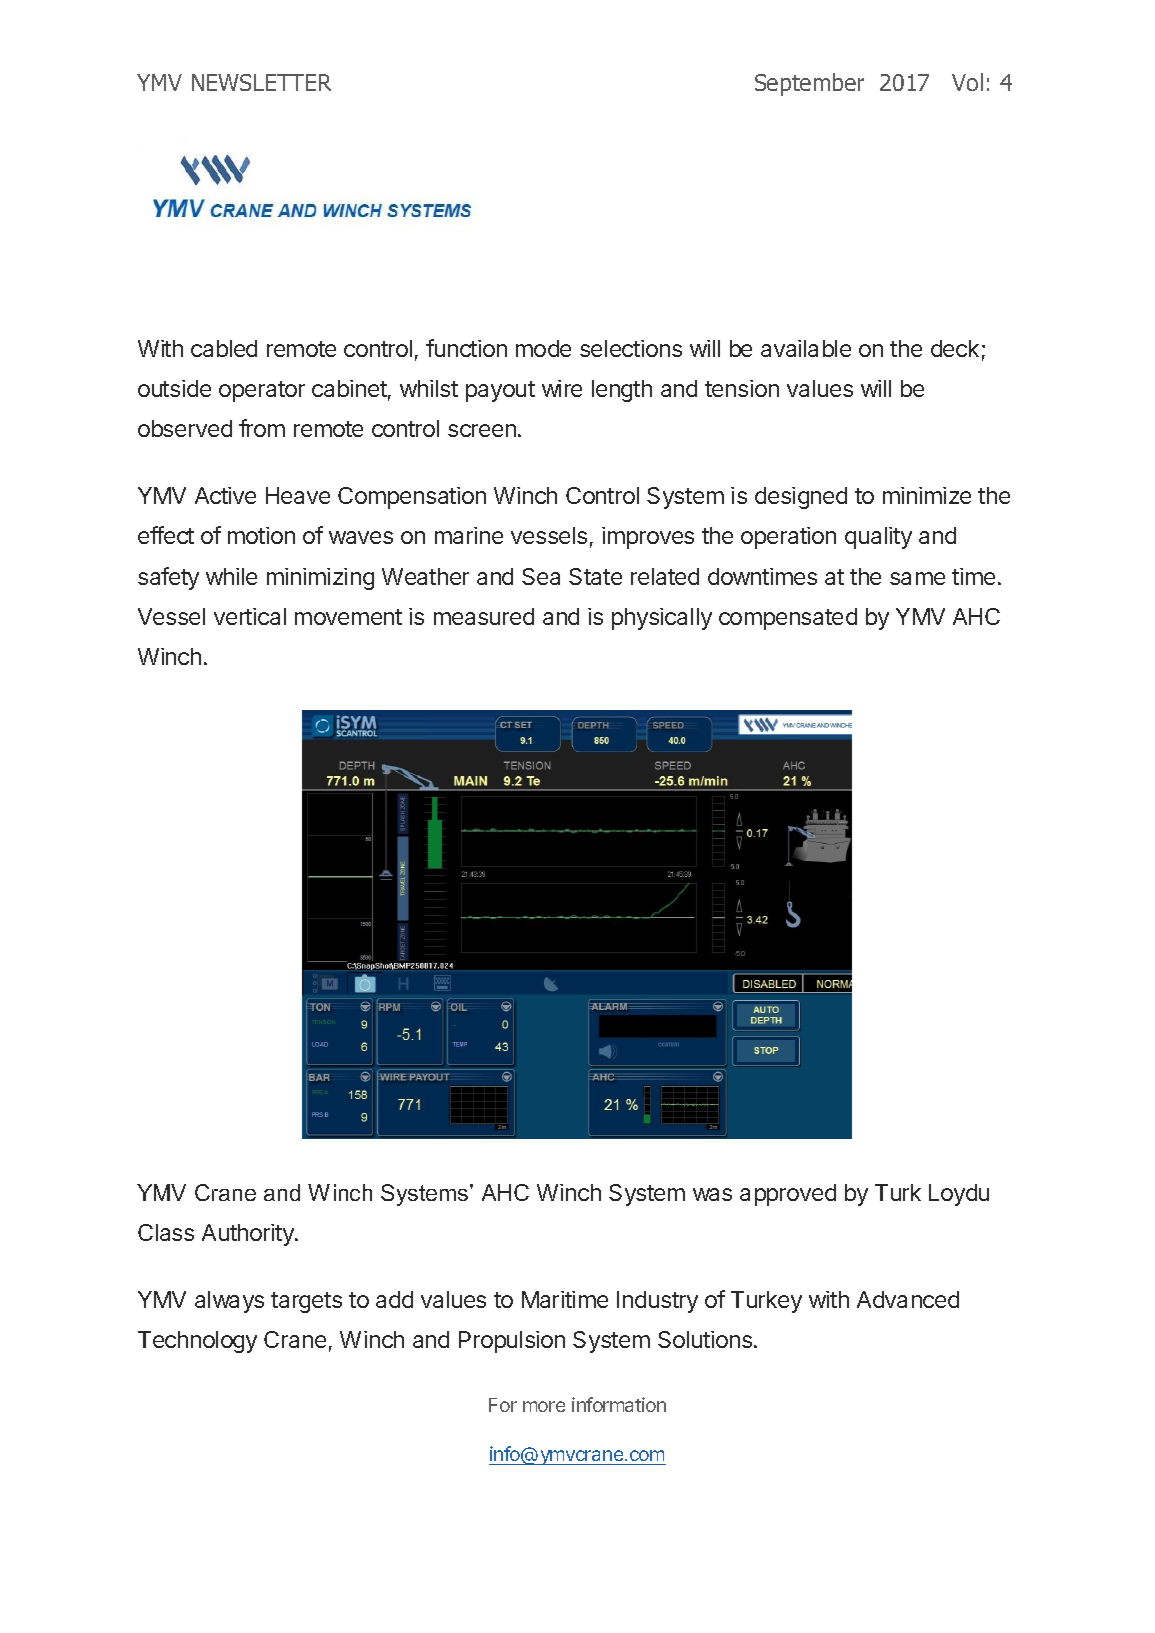 This screenshot has width=1155, height=1633. Describe the element at coordinates (197, 1342) in the screenshot. I see `Technology` at that location.
